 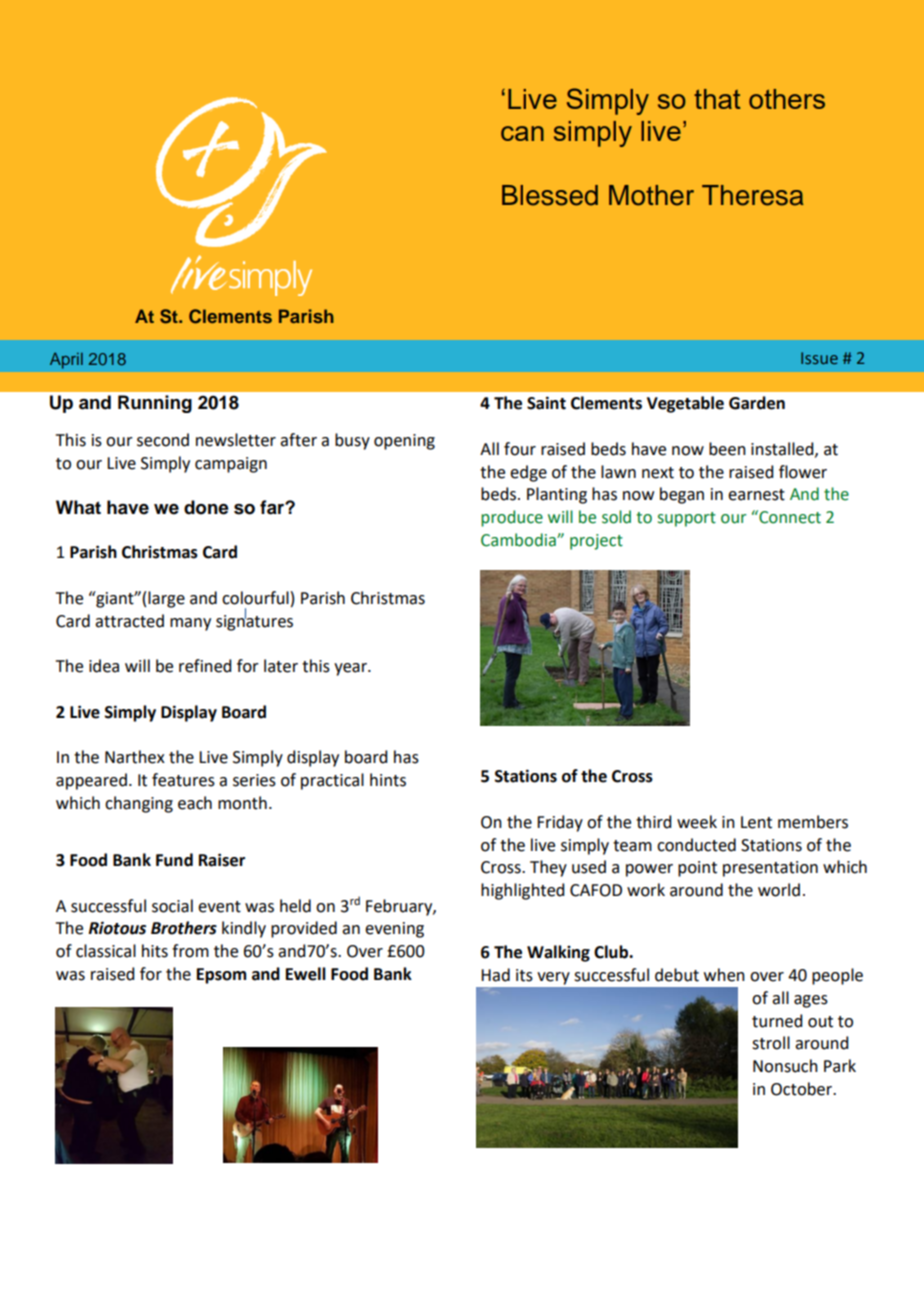 I want to click on Cambodia, so click(x=519, y=540).
